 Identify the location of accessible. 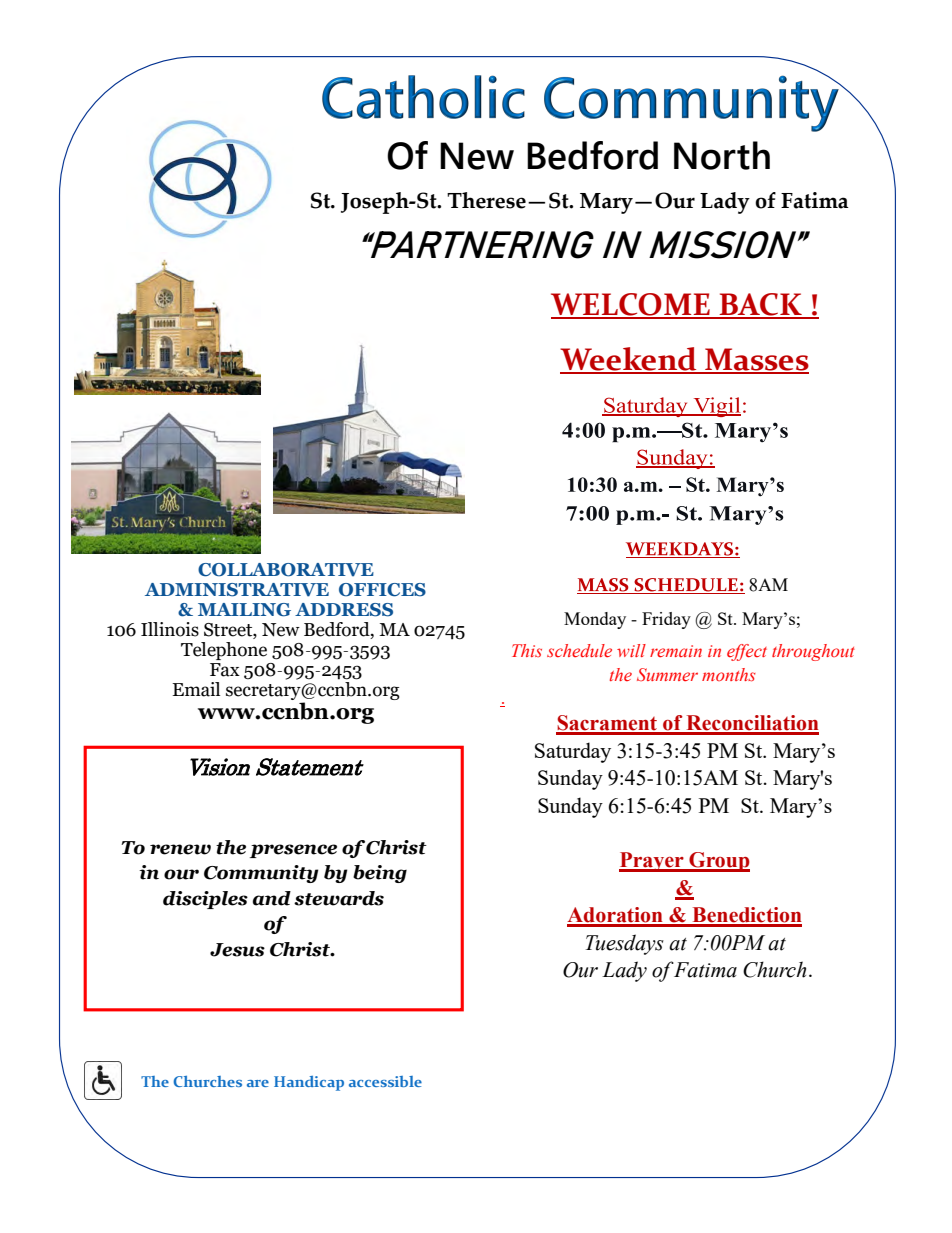
(385, 1081).
